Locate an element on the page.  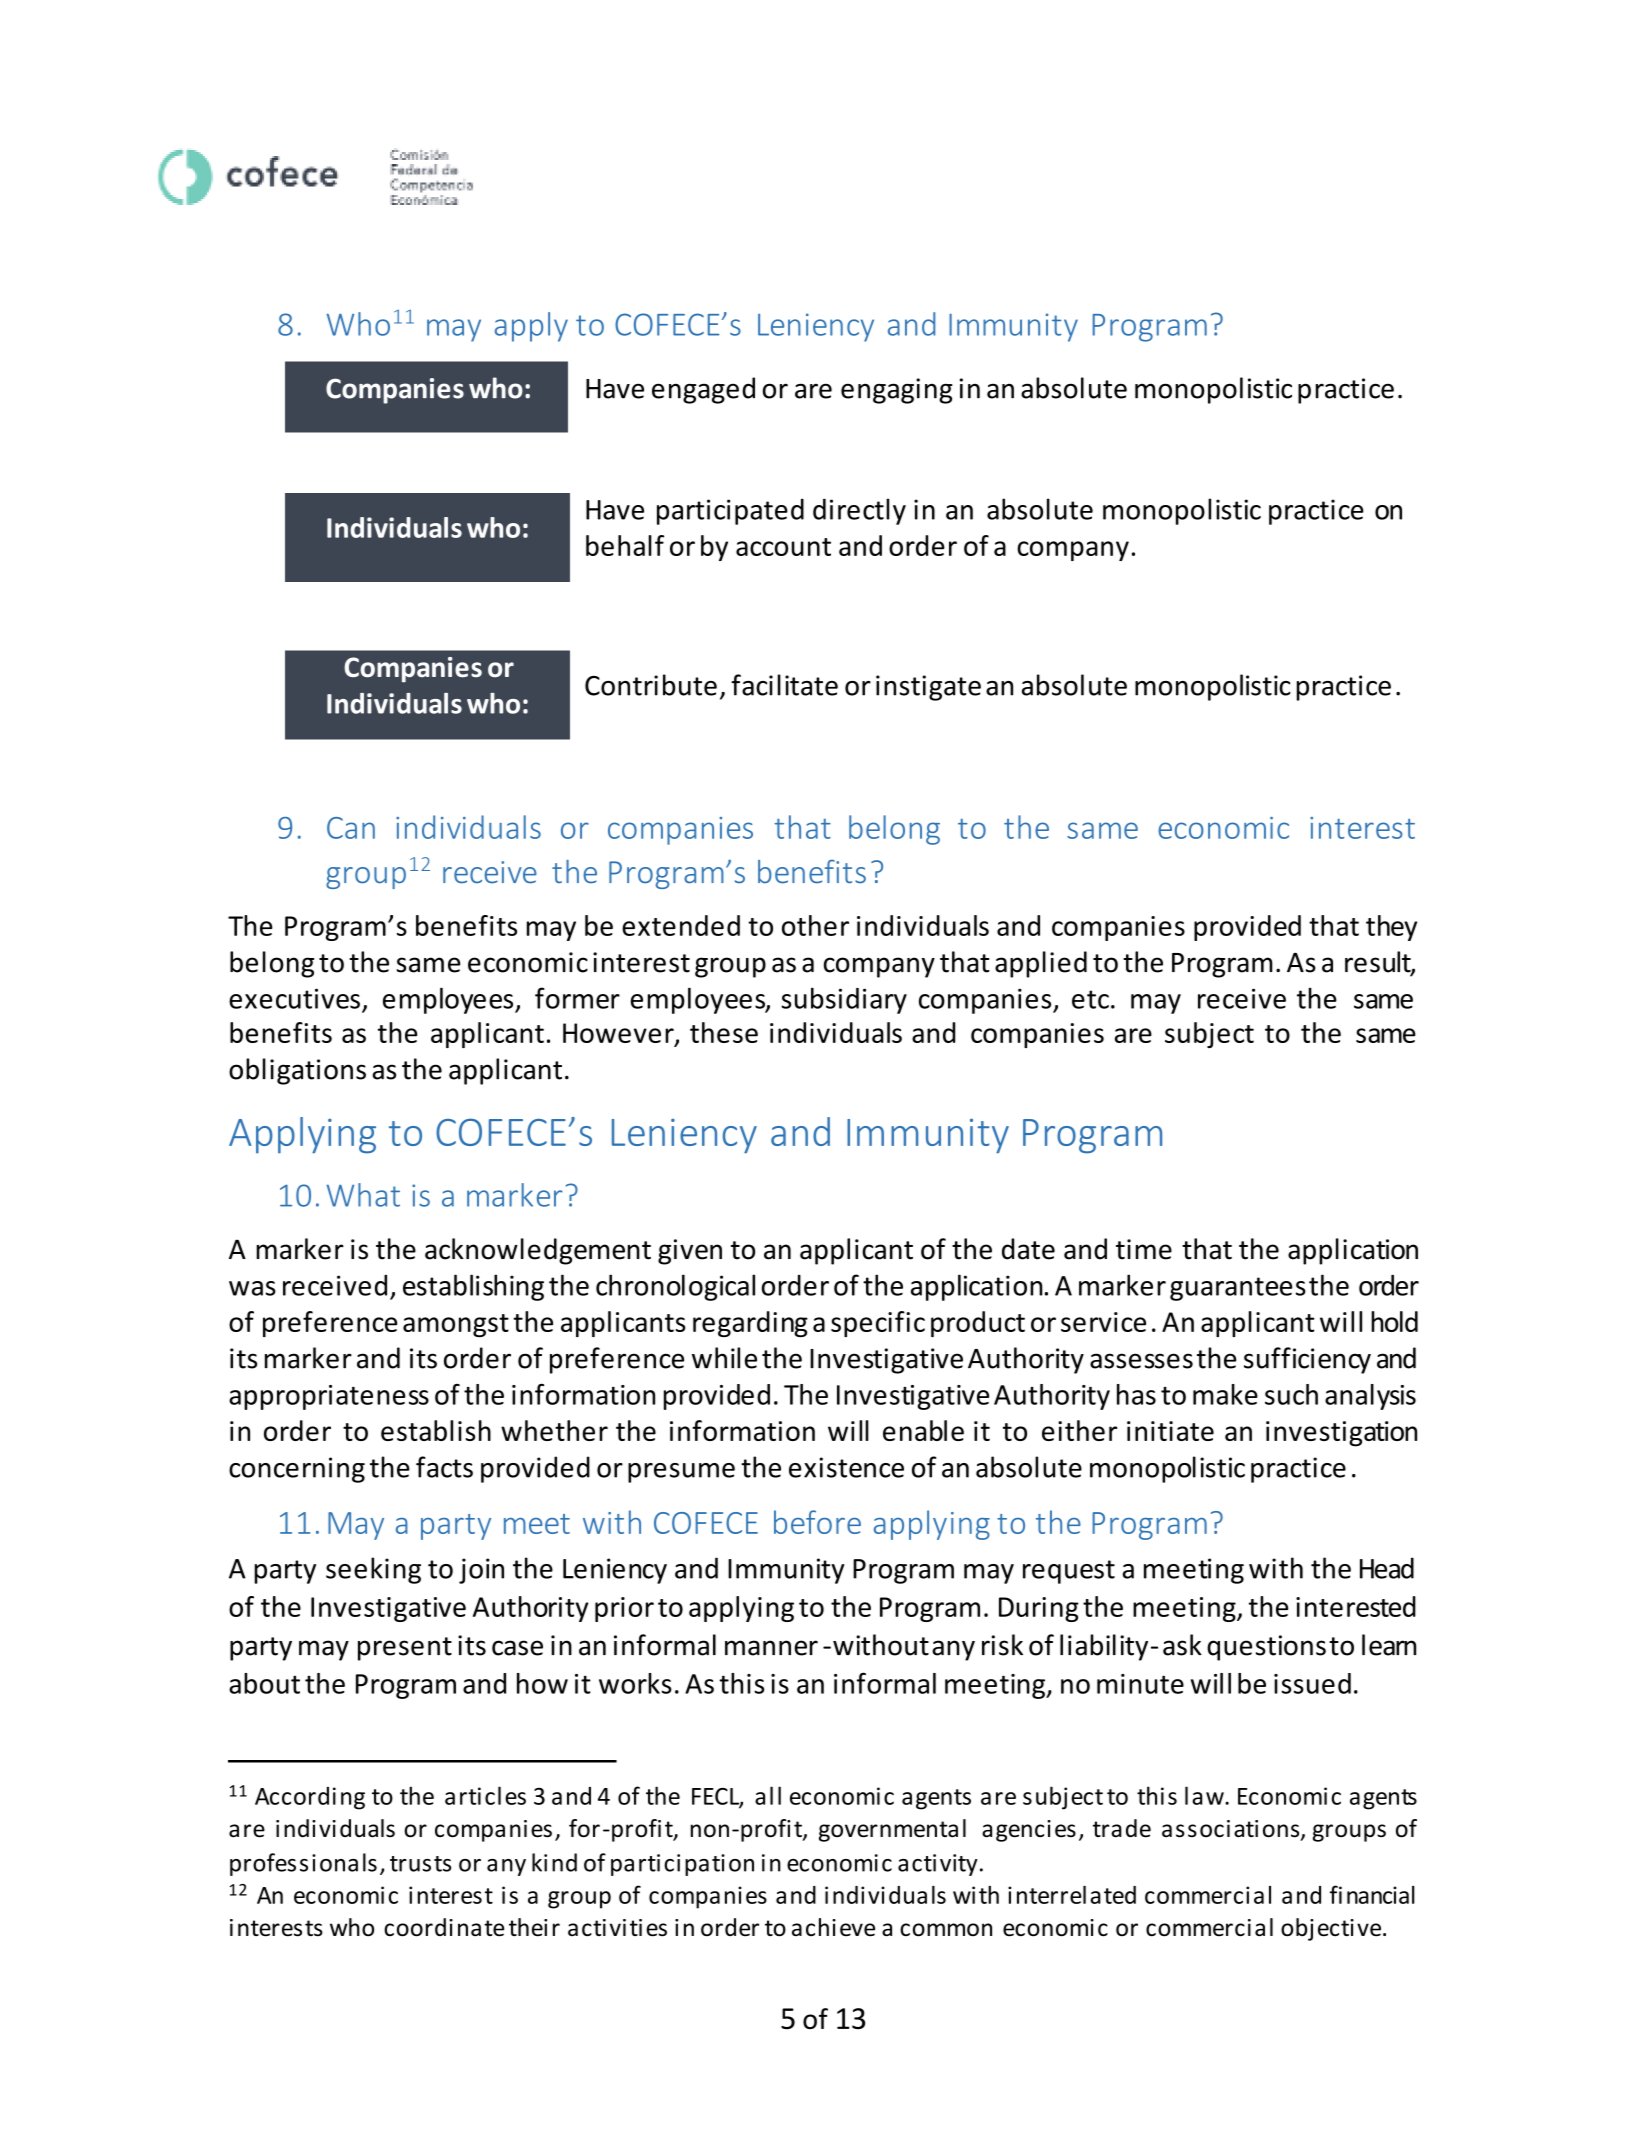
trusts is located at coordinates (420, 1864).
